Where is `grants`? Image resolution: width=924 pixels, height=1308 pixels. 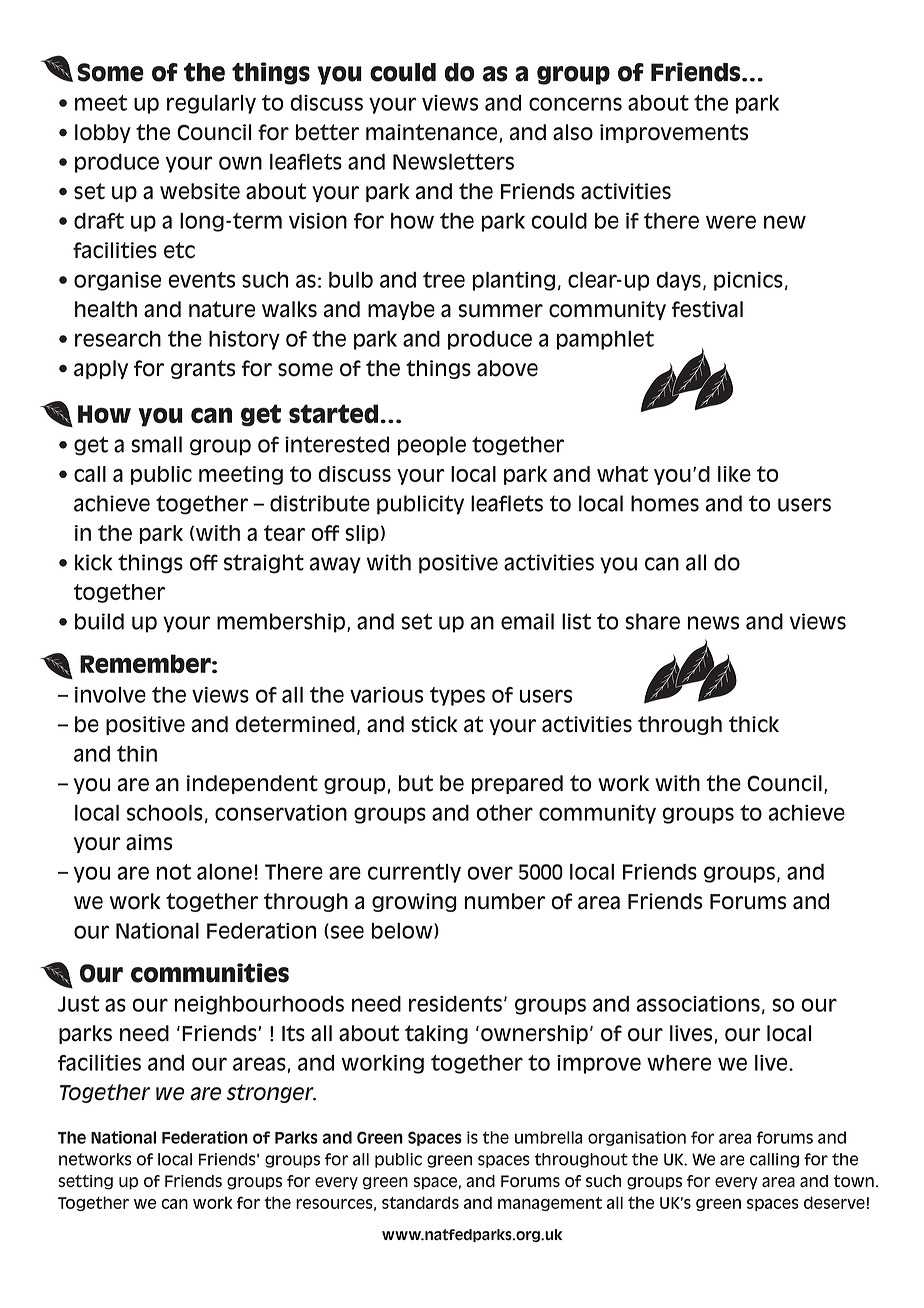
grants is located at coordinates (203, 369).
